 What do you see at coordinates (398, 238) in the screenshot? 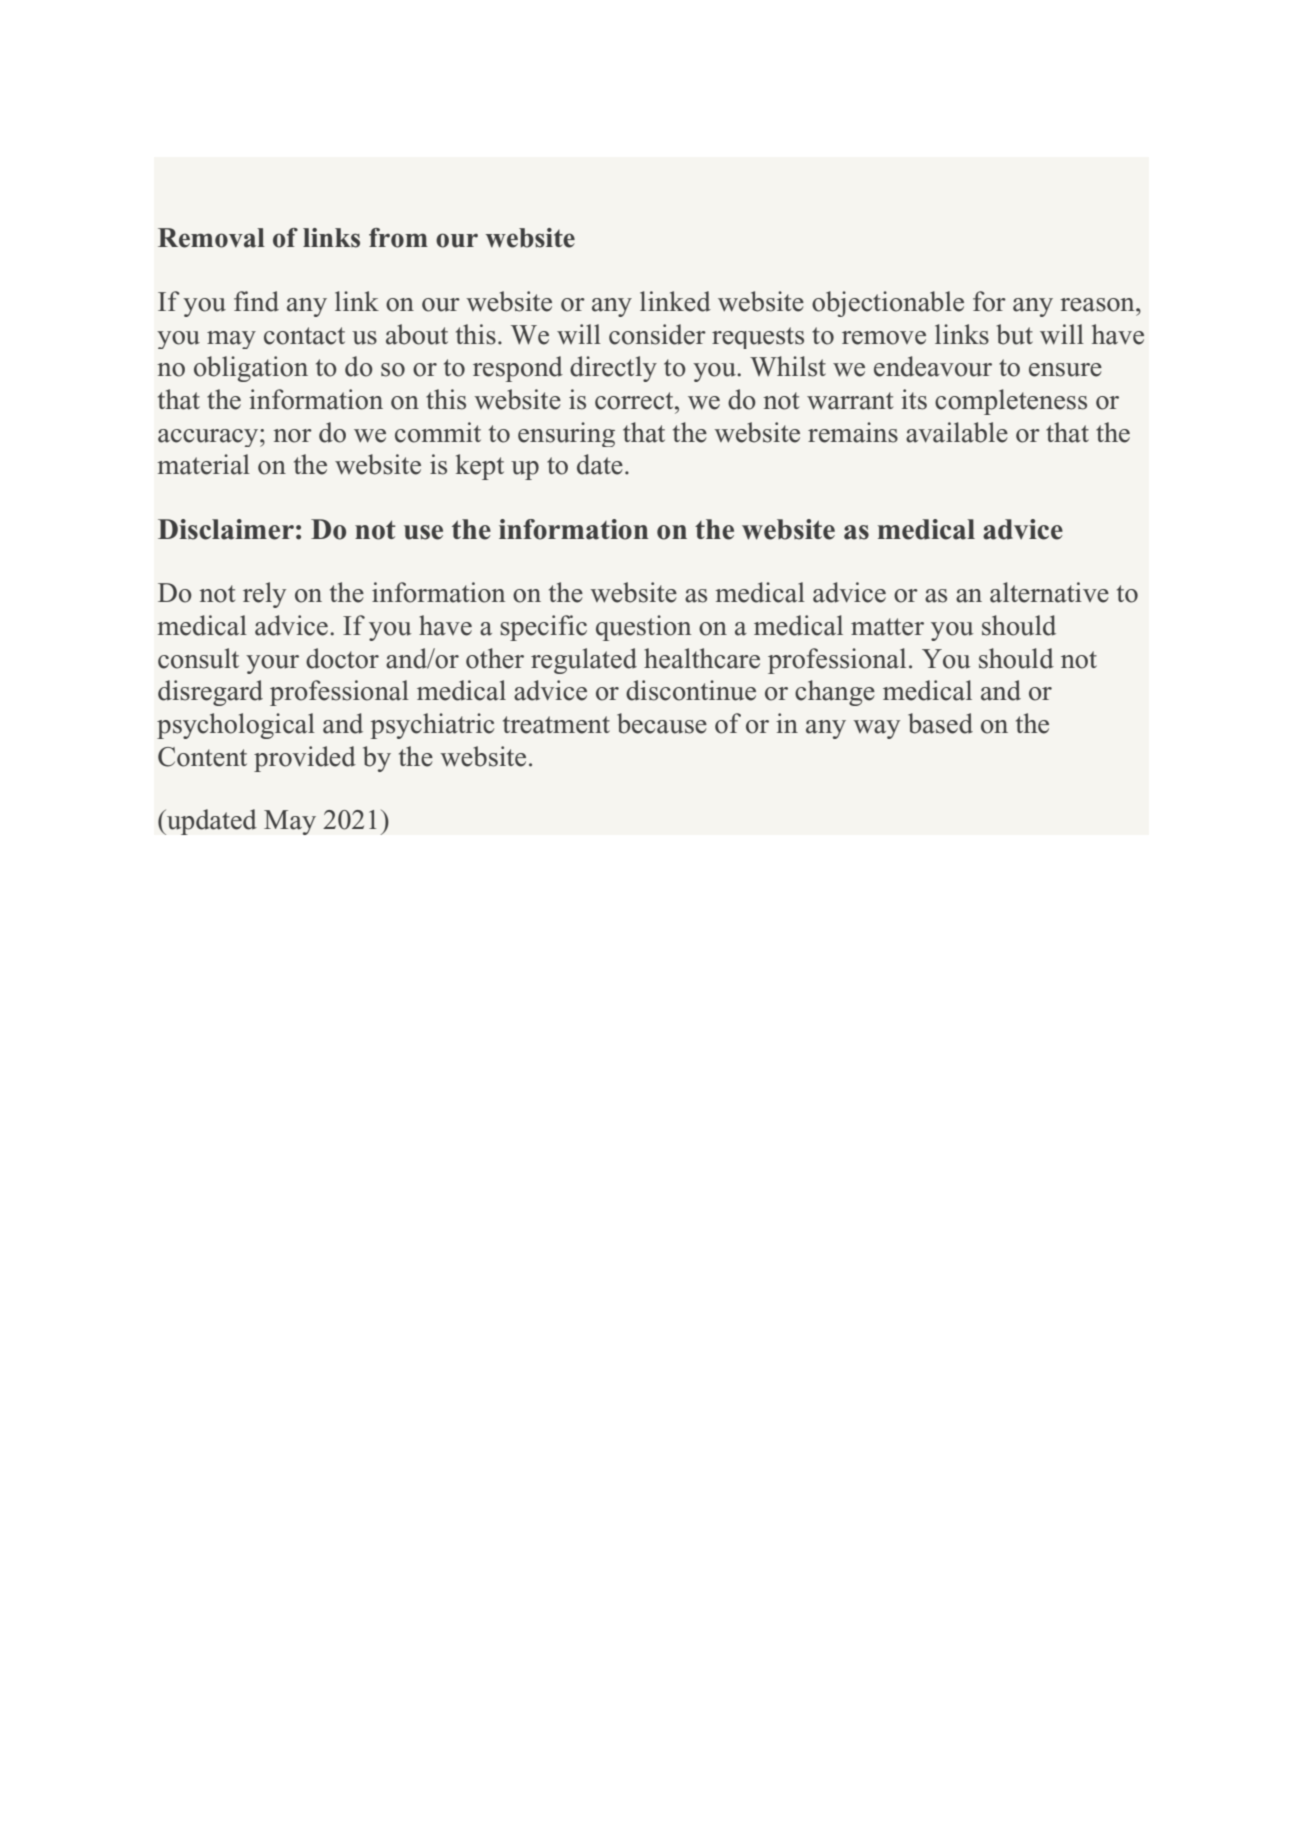
I see `from` at bounding box center [398, 238].
